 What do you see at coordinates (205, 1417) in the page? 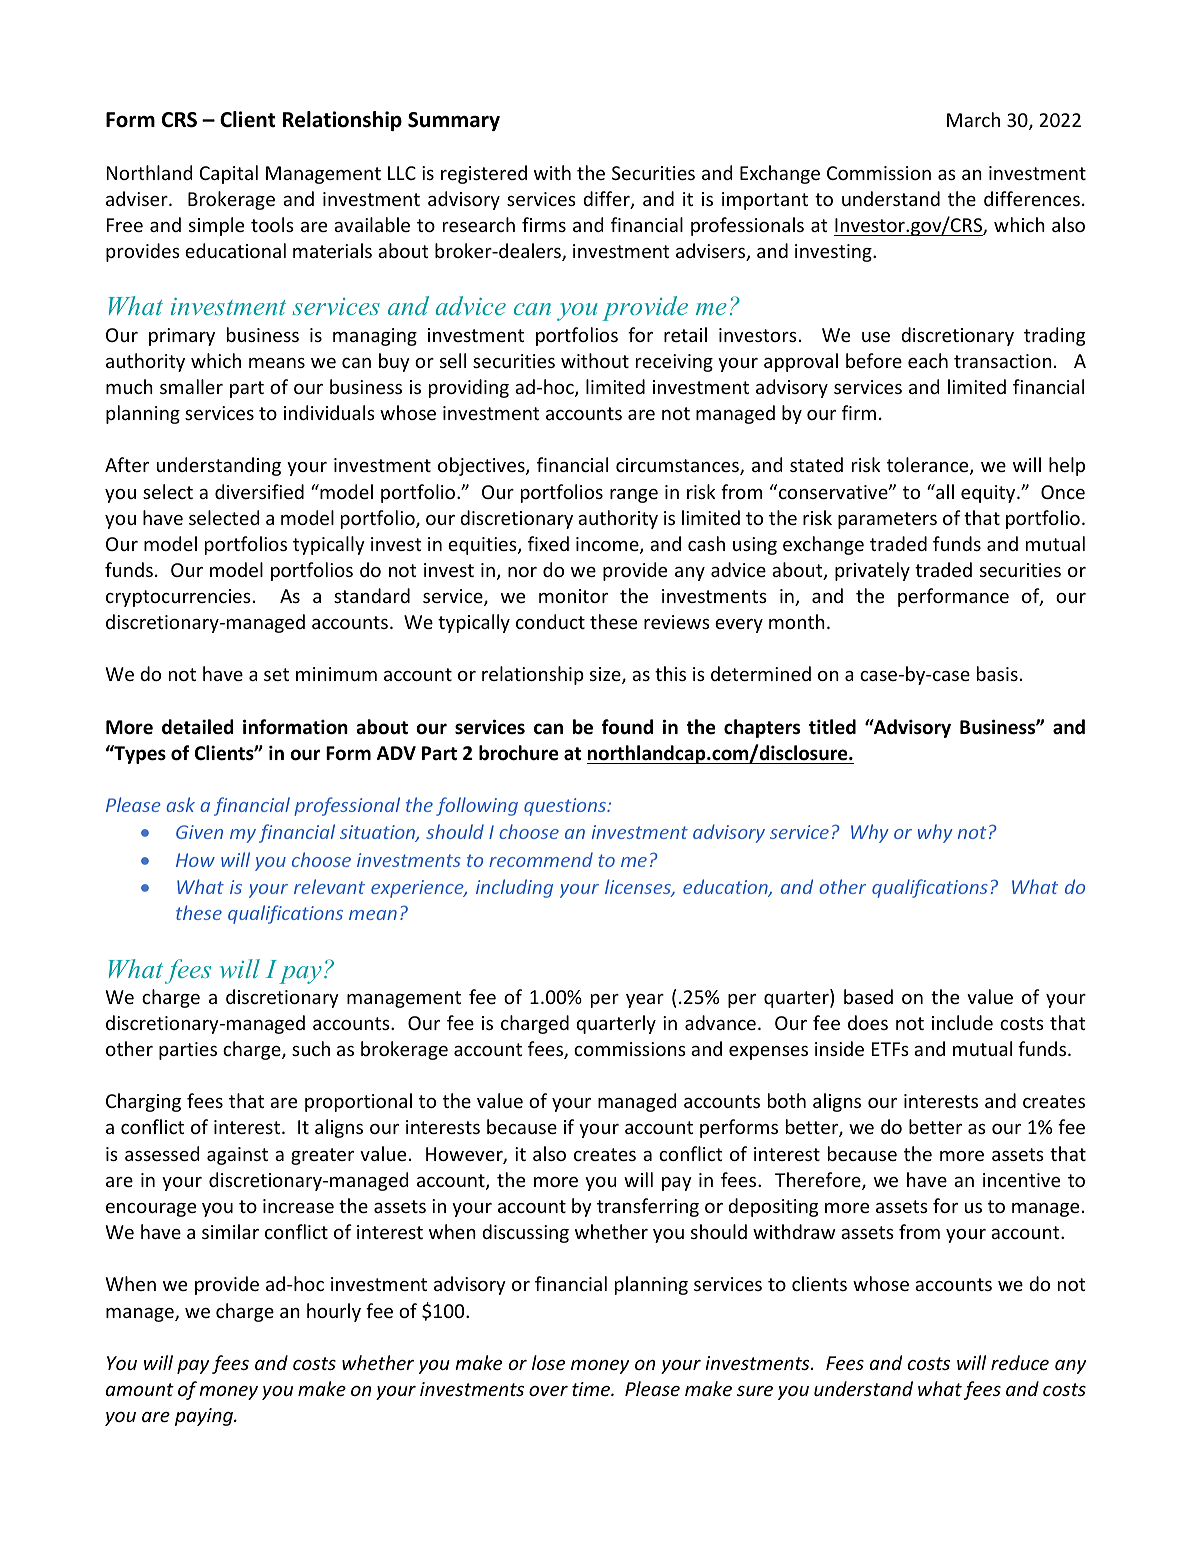
I see `paying` at bounding box center [205, 1417].
